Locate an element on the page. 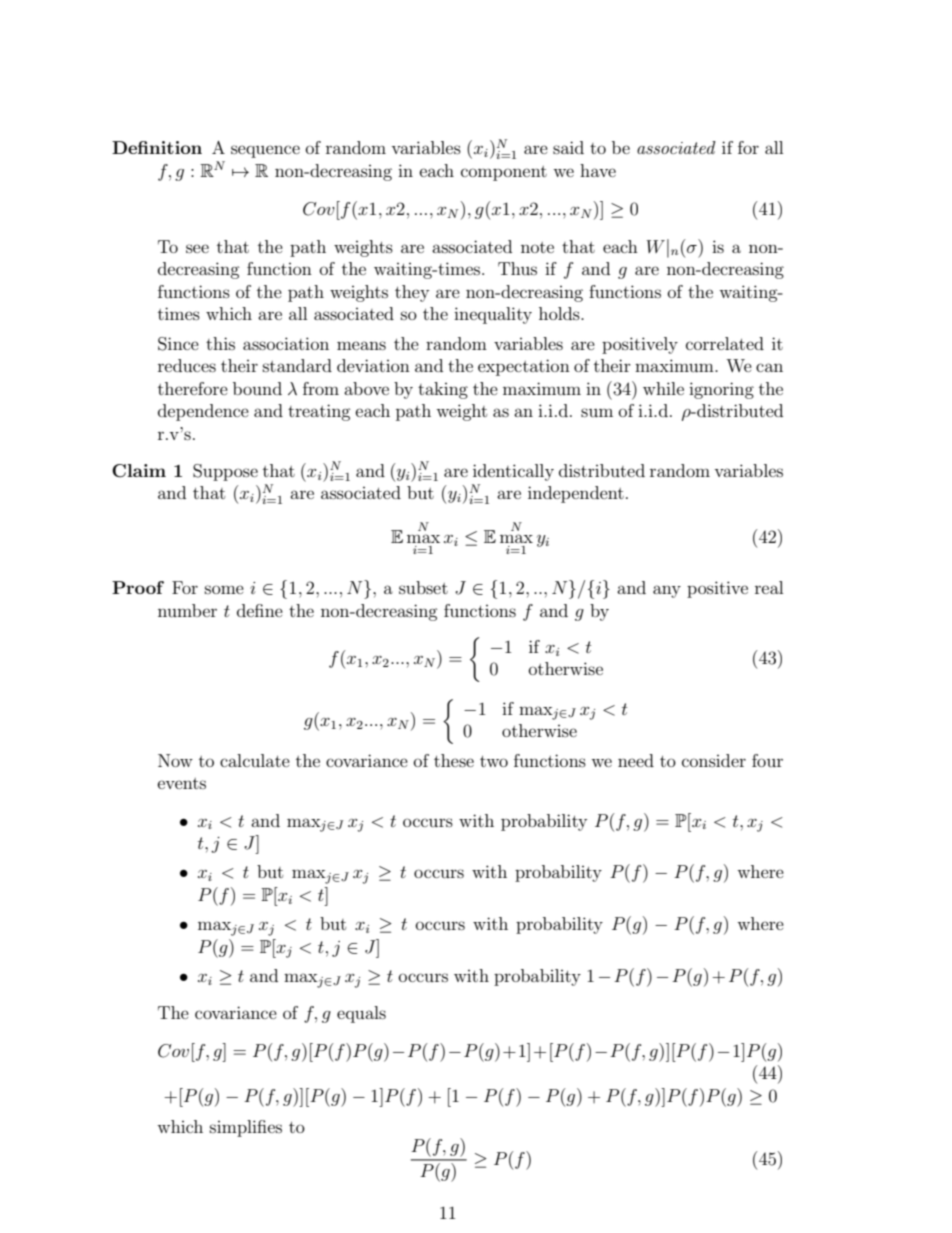  simplifies is located at coordinates (246, 1128).
